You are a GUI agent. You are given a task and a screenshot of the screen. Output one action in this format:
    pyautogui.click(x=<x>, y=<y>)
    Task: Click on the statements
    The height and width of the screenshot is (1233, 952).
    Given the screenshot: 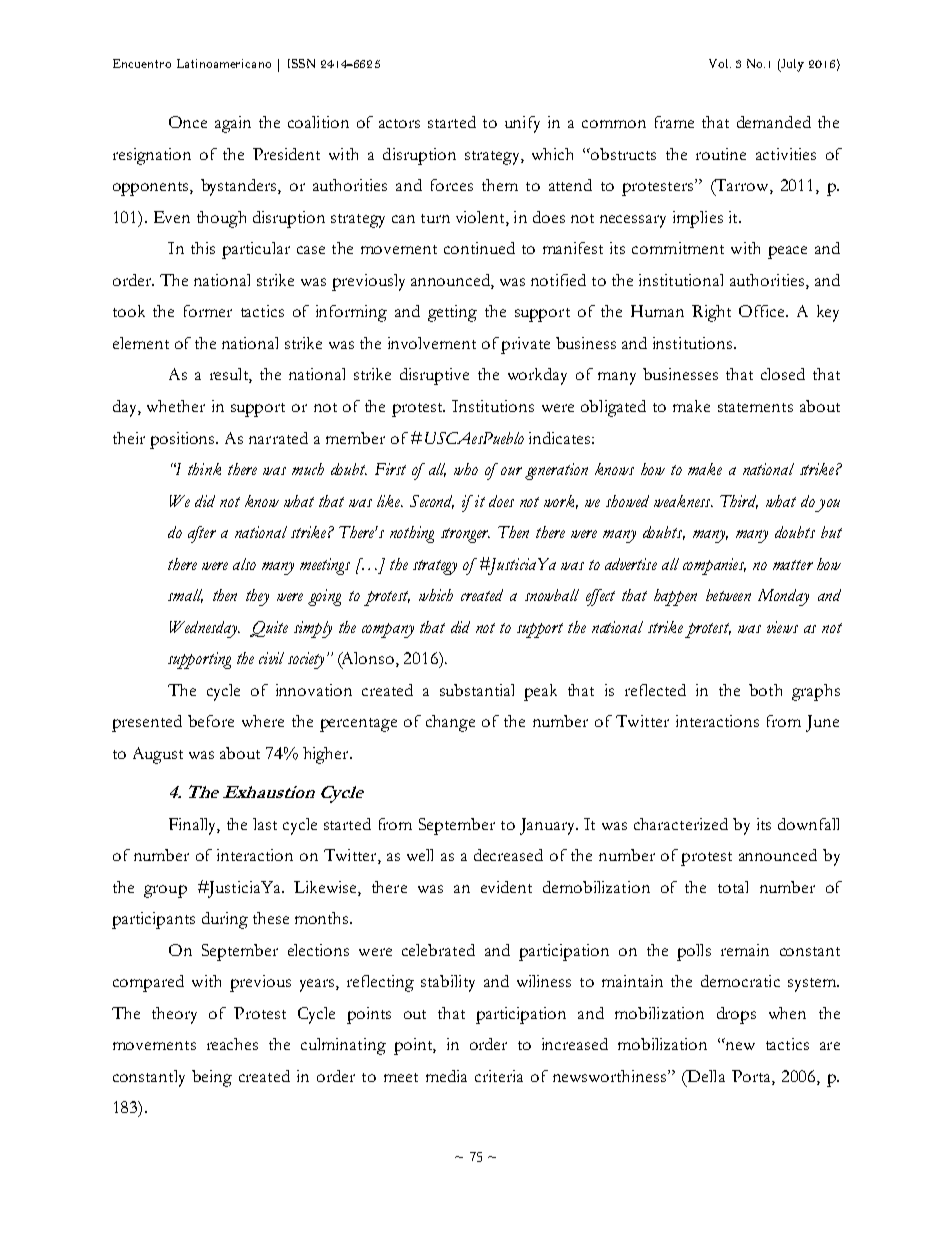 What is the action you would take?
    pyautogui.click(x=755, y=407)
